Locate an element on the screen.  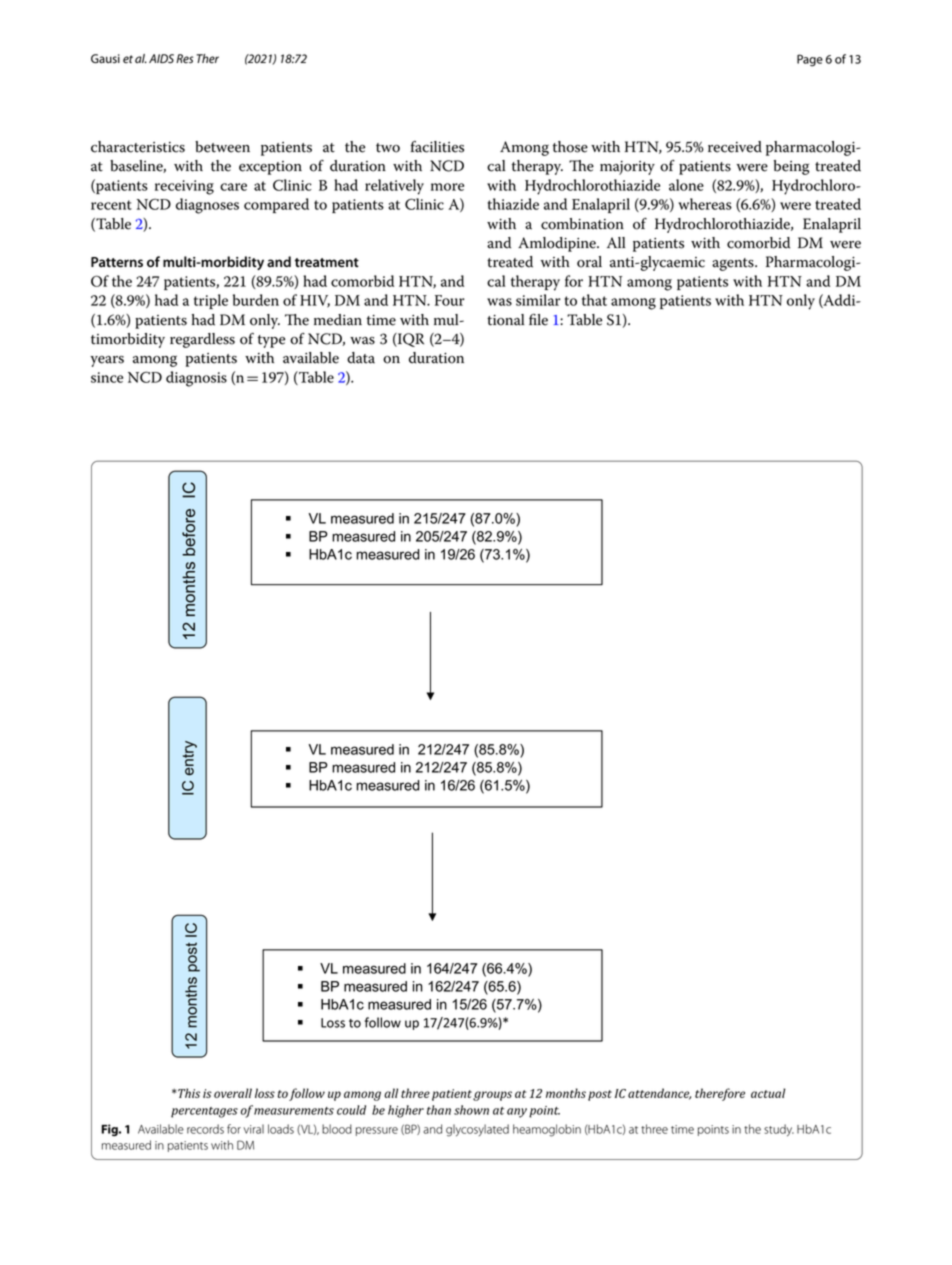
points is located at coordinates (713, 1130).
